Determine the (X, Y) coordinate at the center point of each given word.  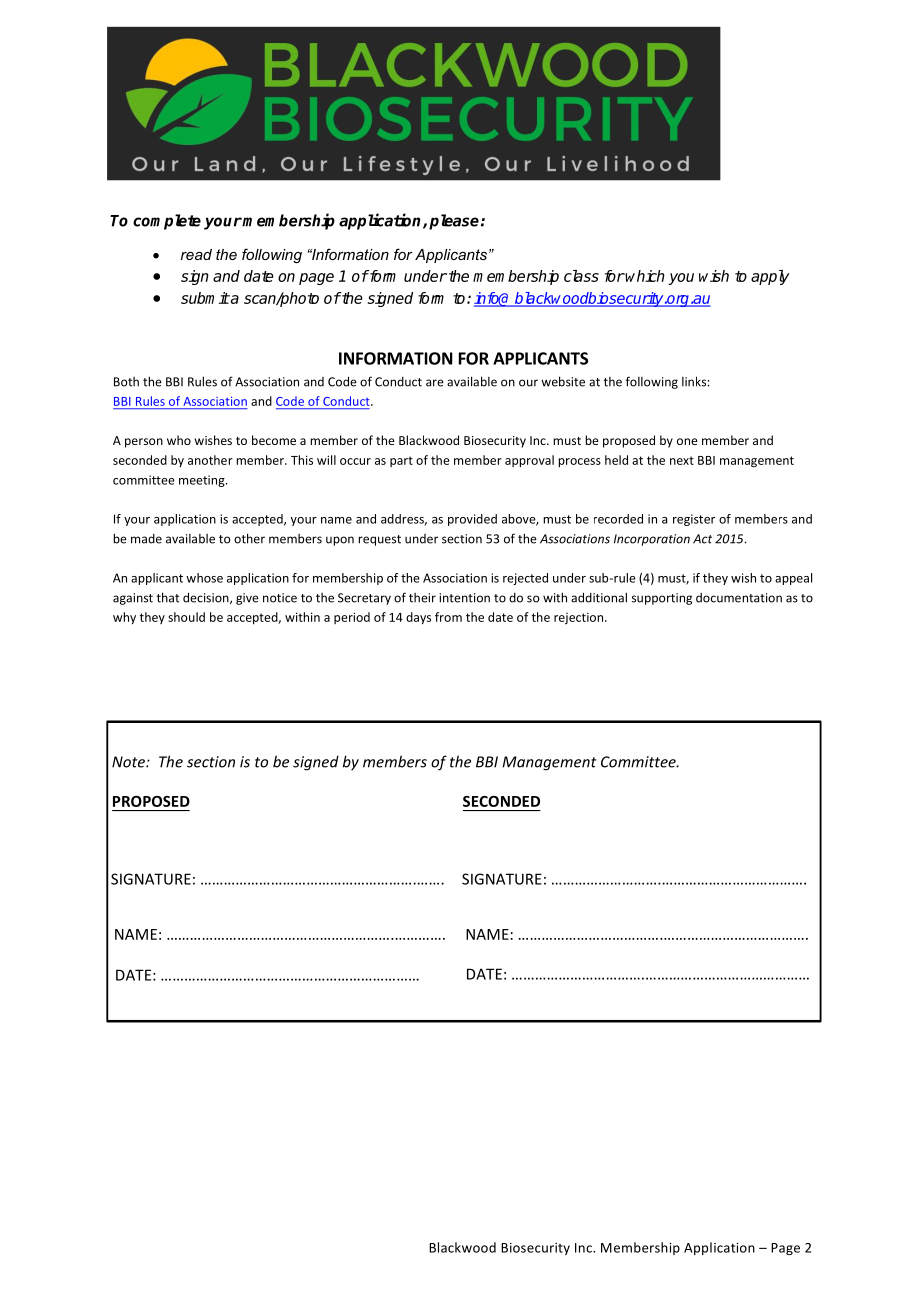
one (687, 441)
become (274, 440)
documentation (739, 598)
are (435, 383)
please (454, 222)
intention (464, 598)
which (644, 276)
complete (167, 222)
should (186, 617)
